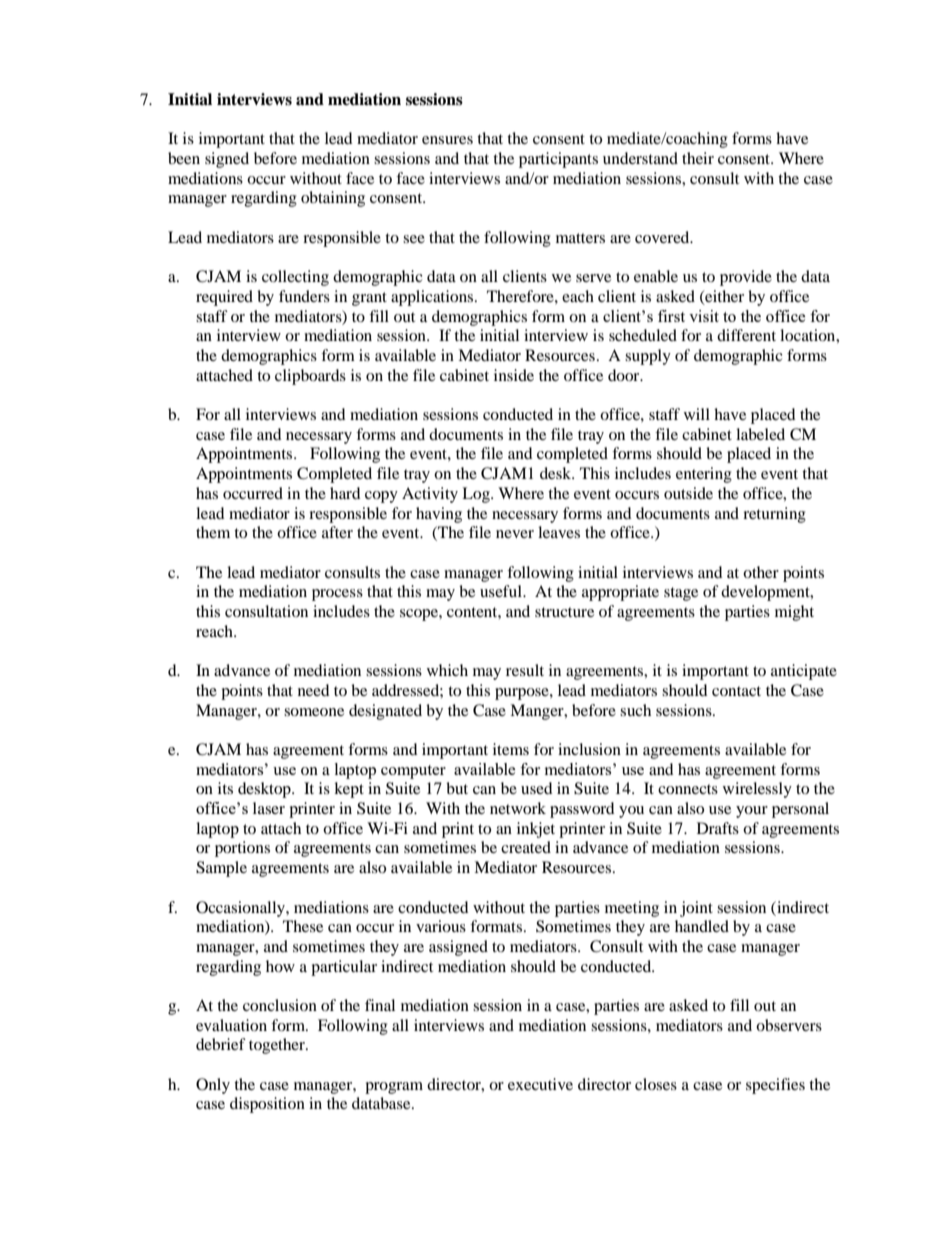 The image size is (952, 1233). Describe the element at coordinates (540, 1084) in the document. I see `executive` at that location.
